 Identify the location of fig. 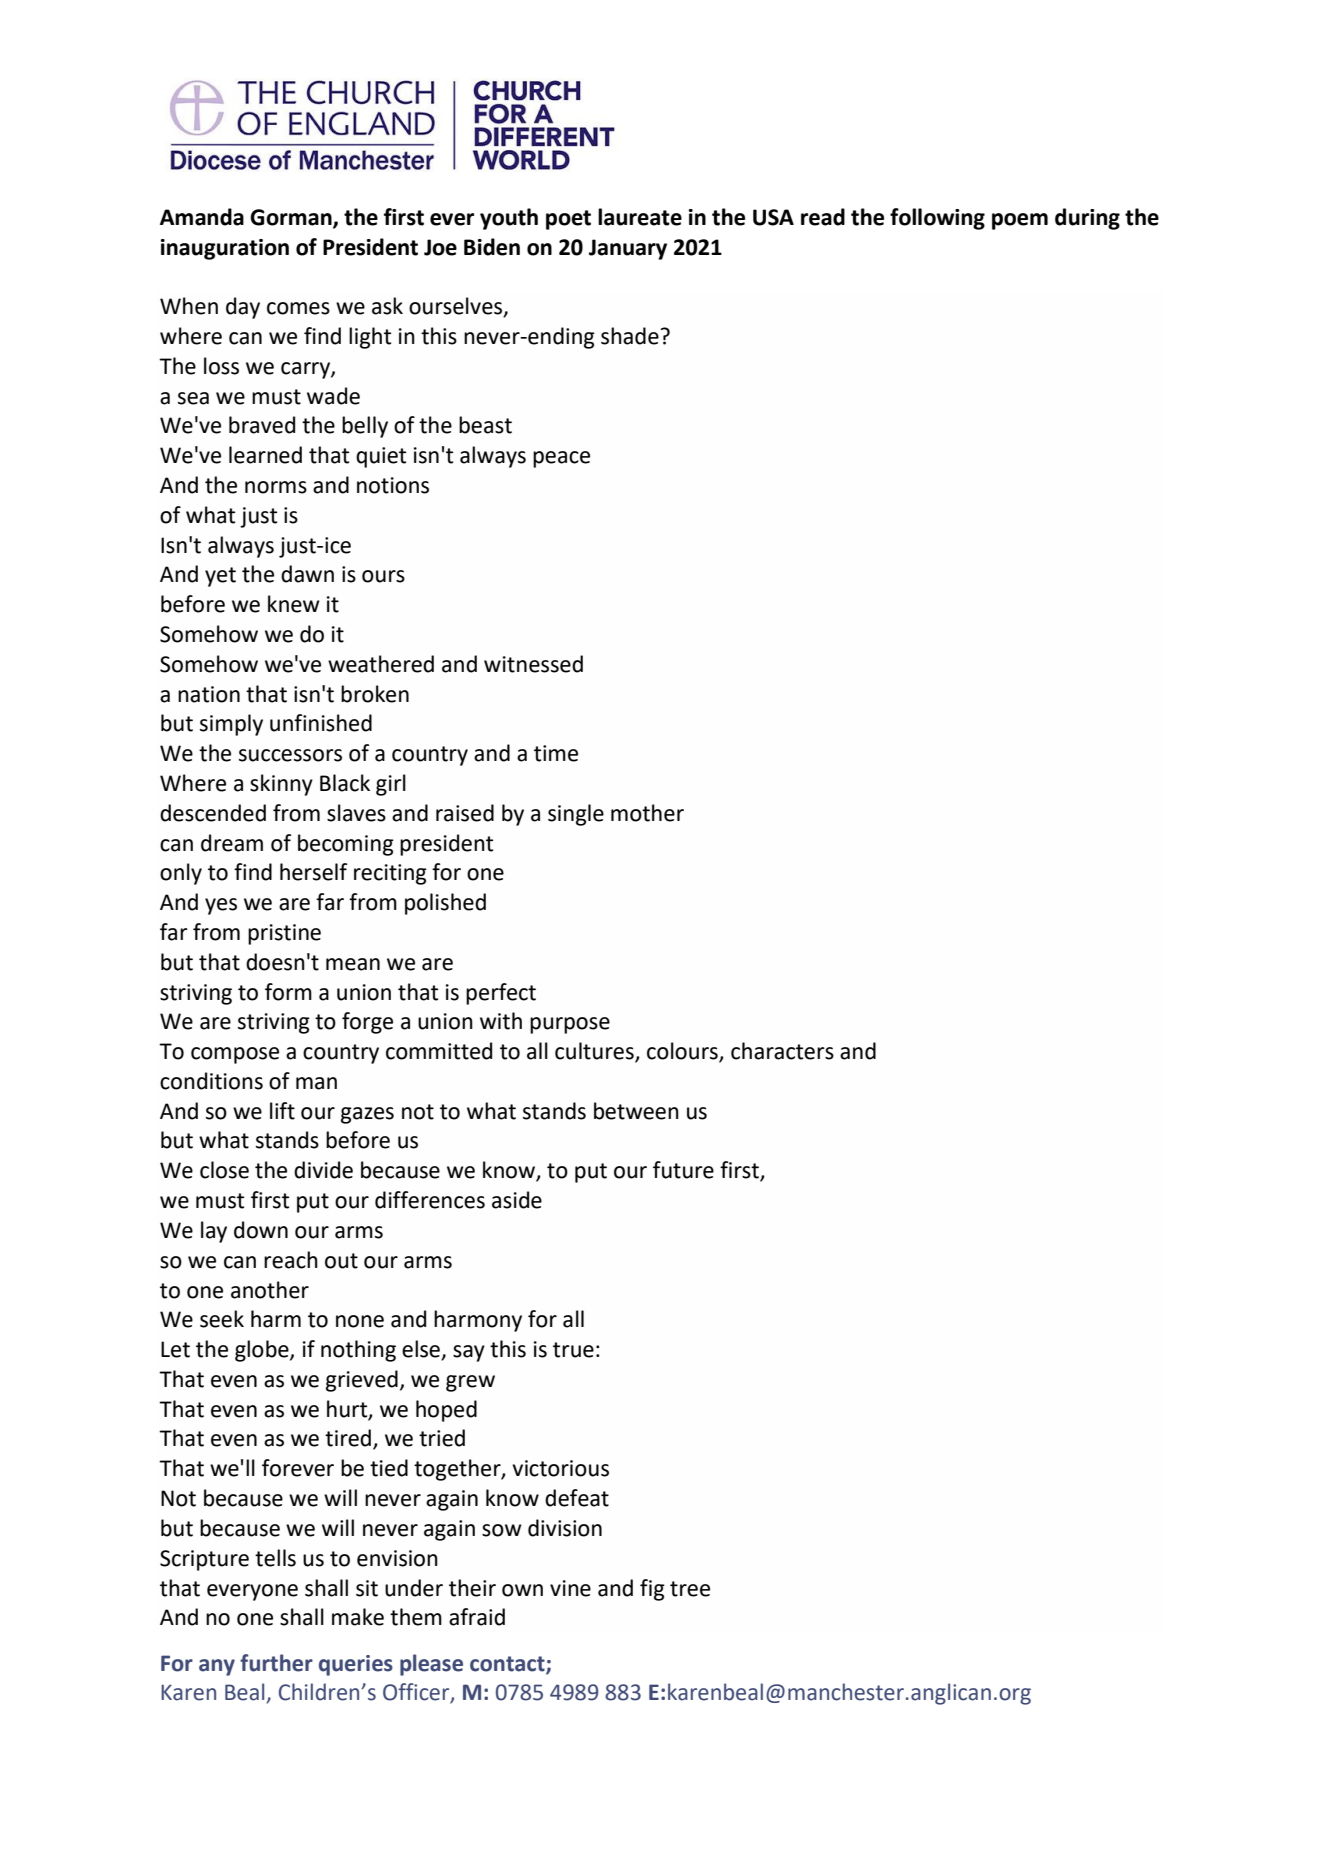
(652, 1590).
